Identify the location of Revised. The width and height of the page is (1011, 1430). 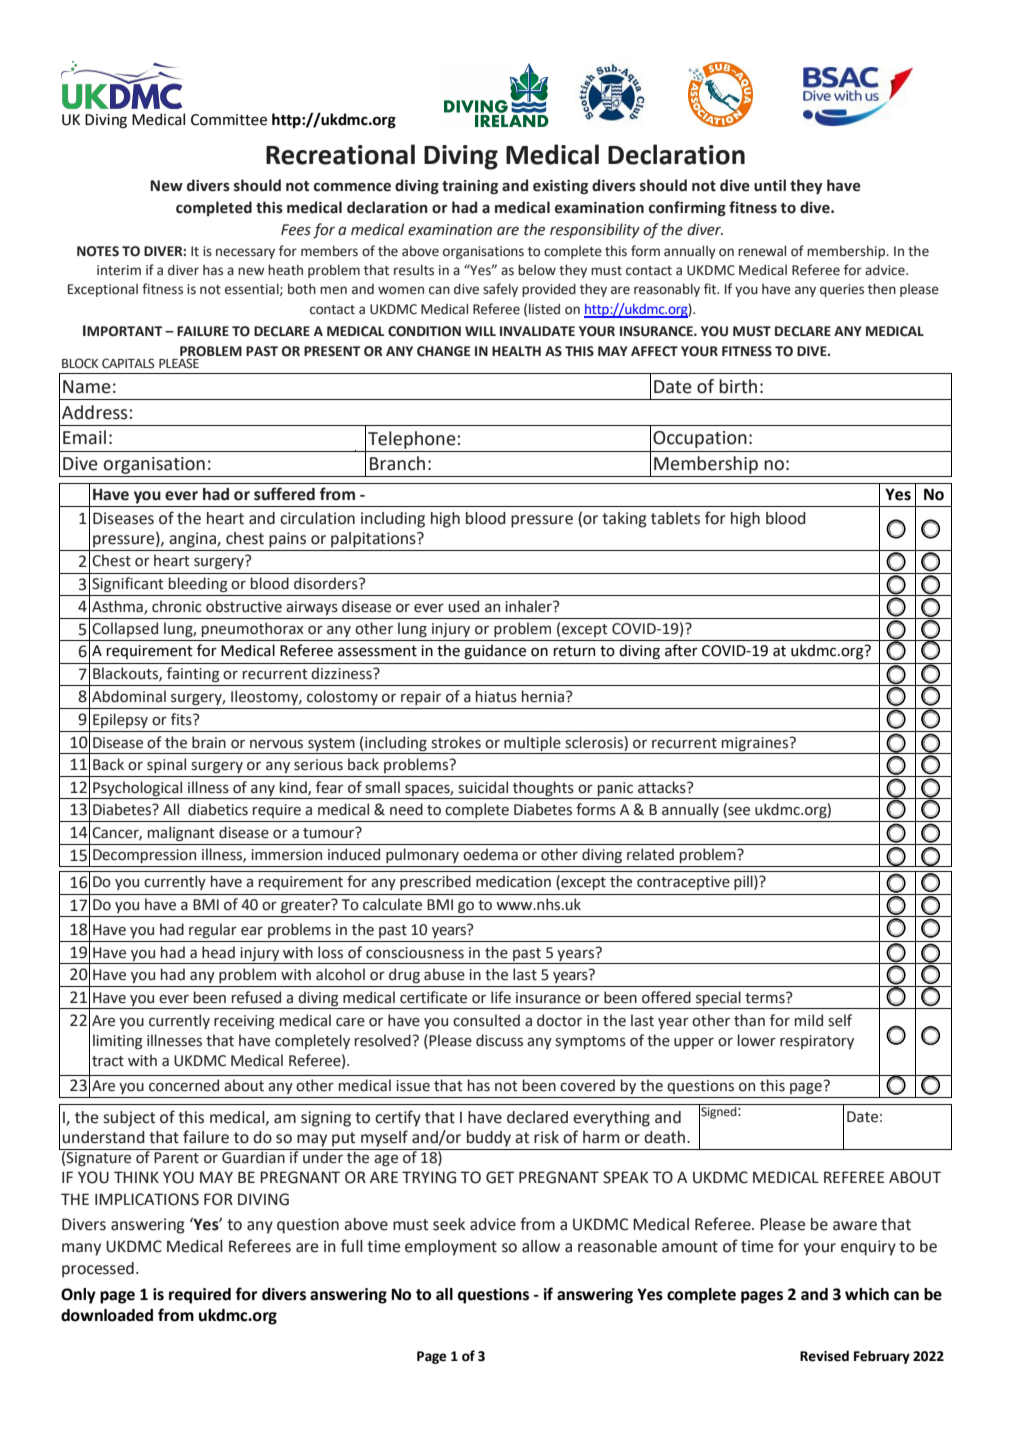
(824, 1356).
